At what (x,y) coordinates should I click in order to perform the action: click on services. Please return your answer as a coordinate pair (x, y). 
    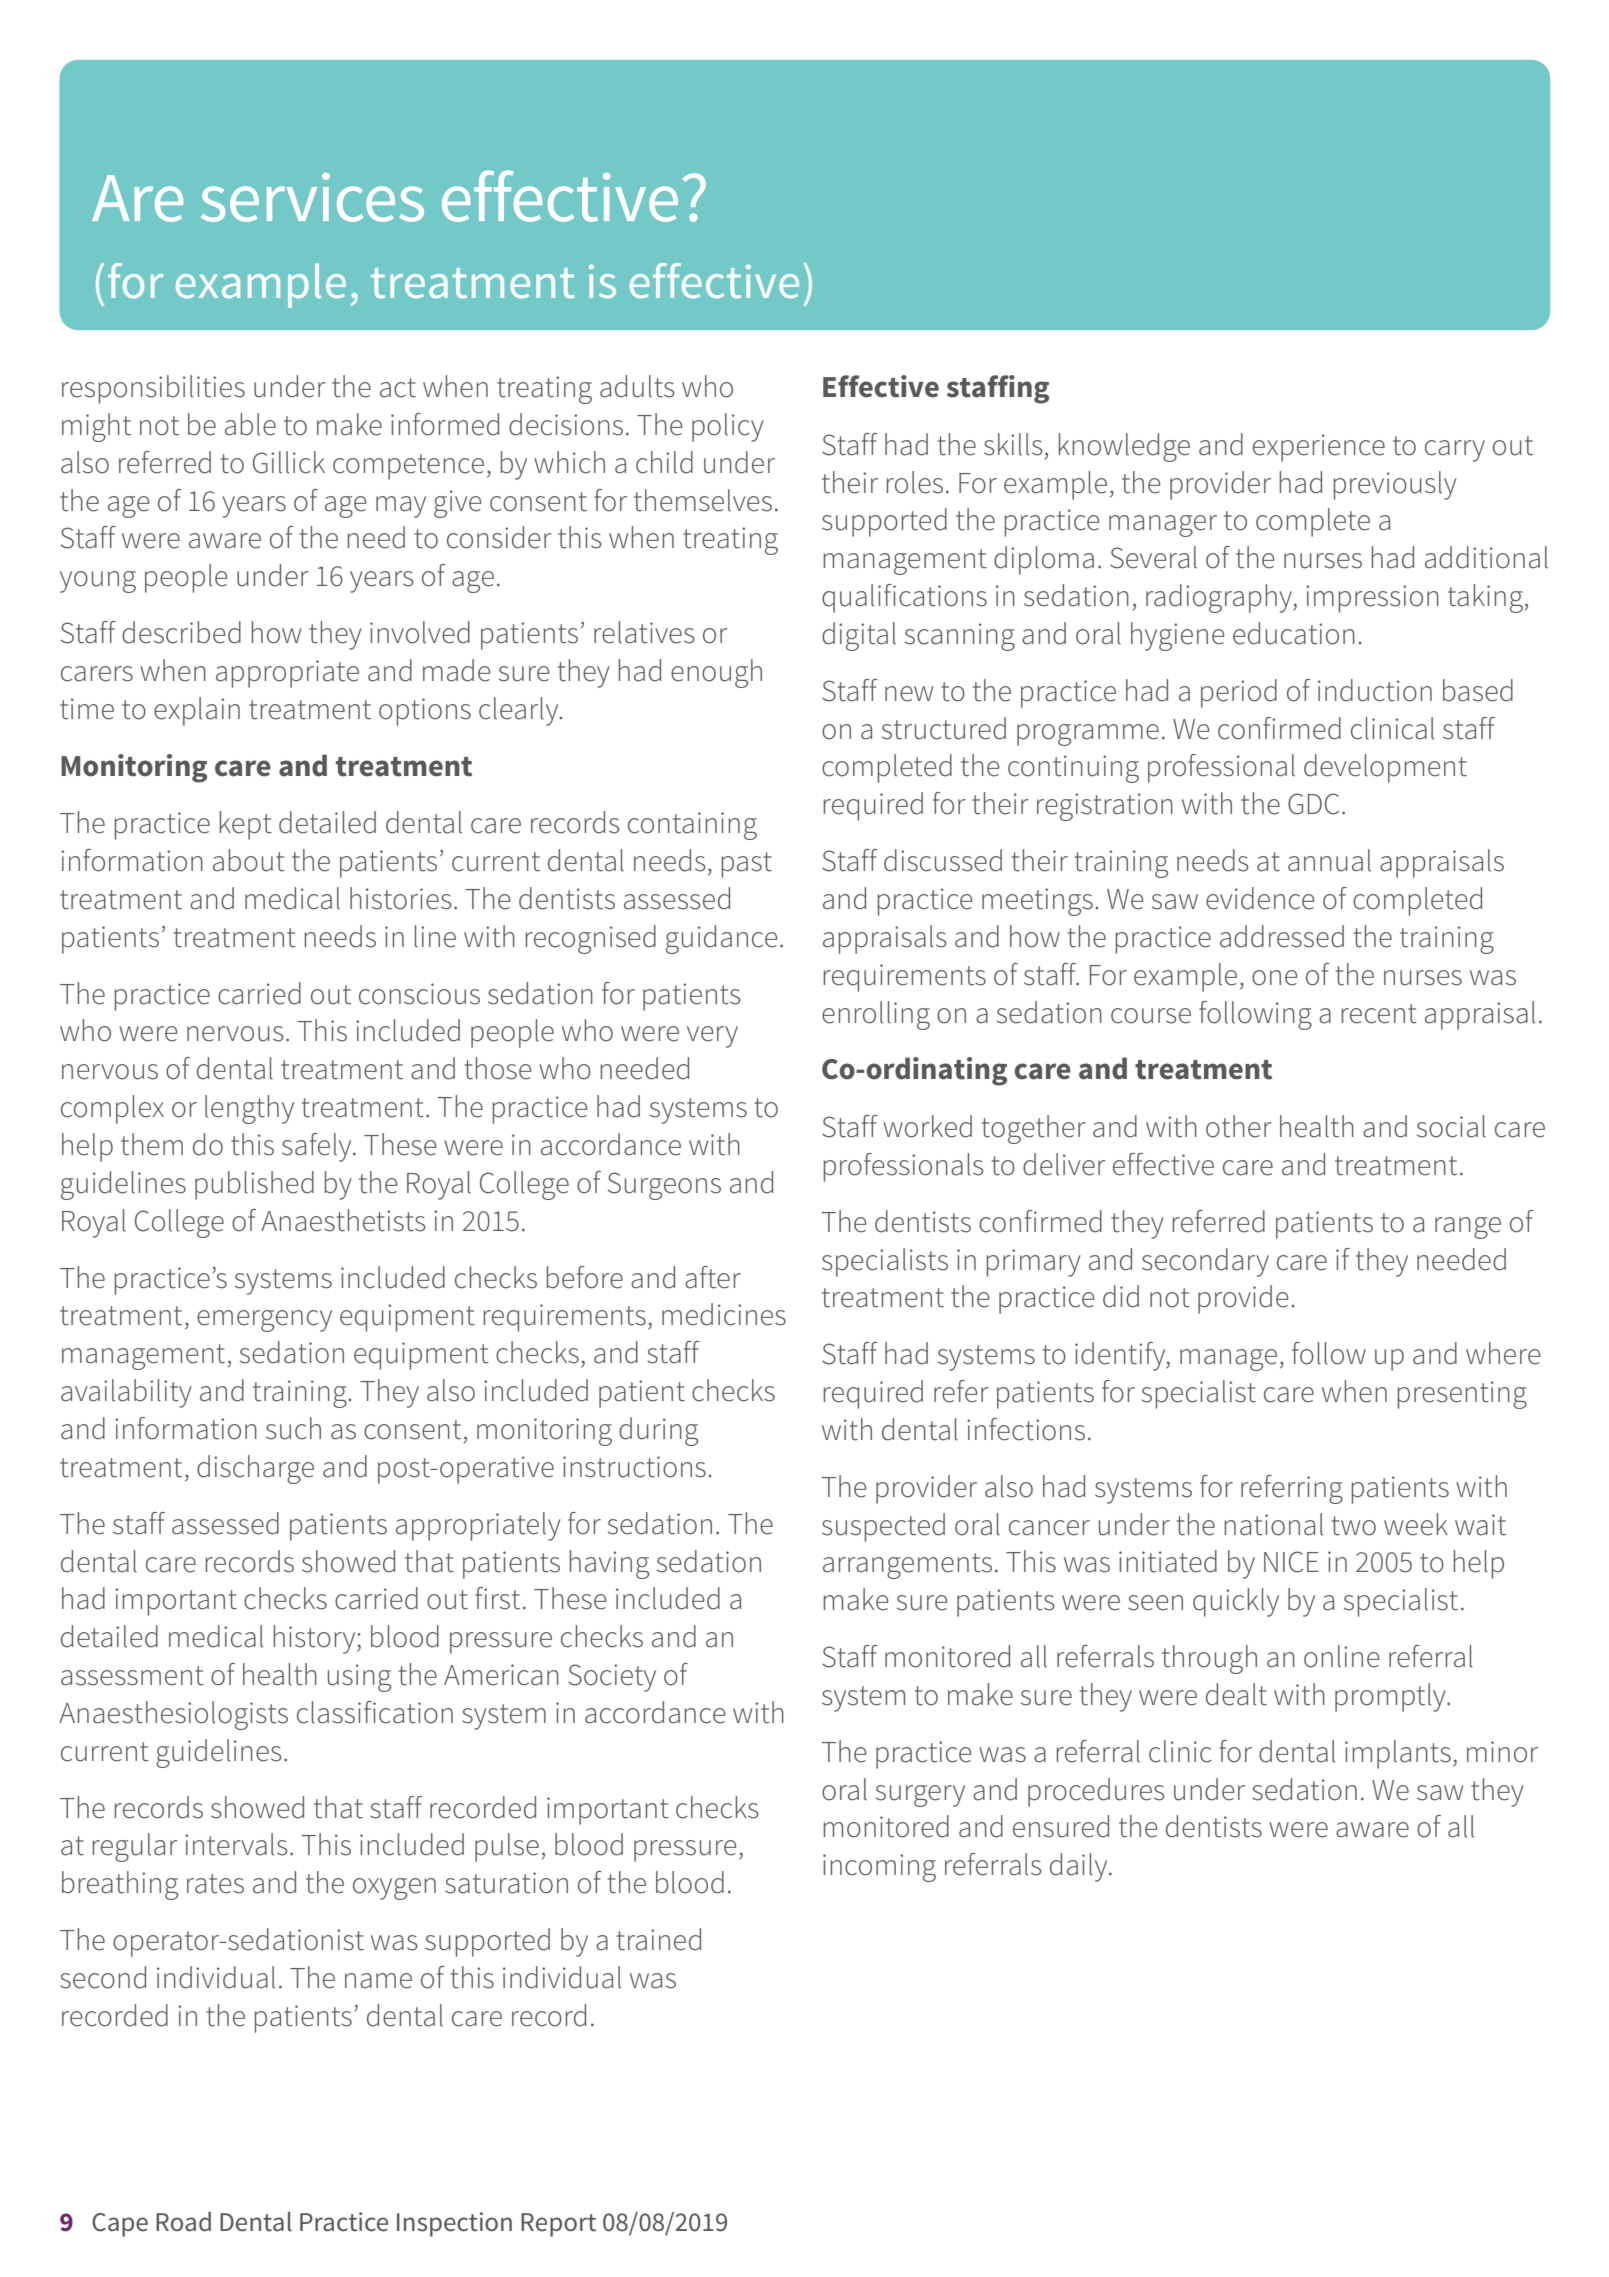
    Looking at the image, I should click on (312, 197).
